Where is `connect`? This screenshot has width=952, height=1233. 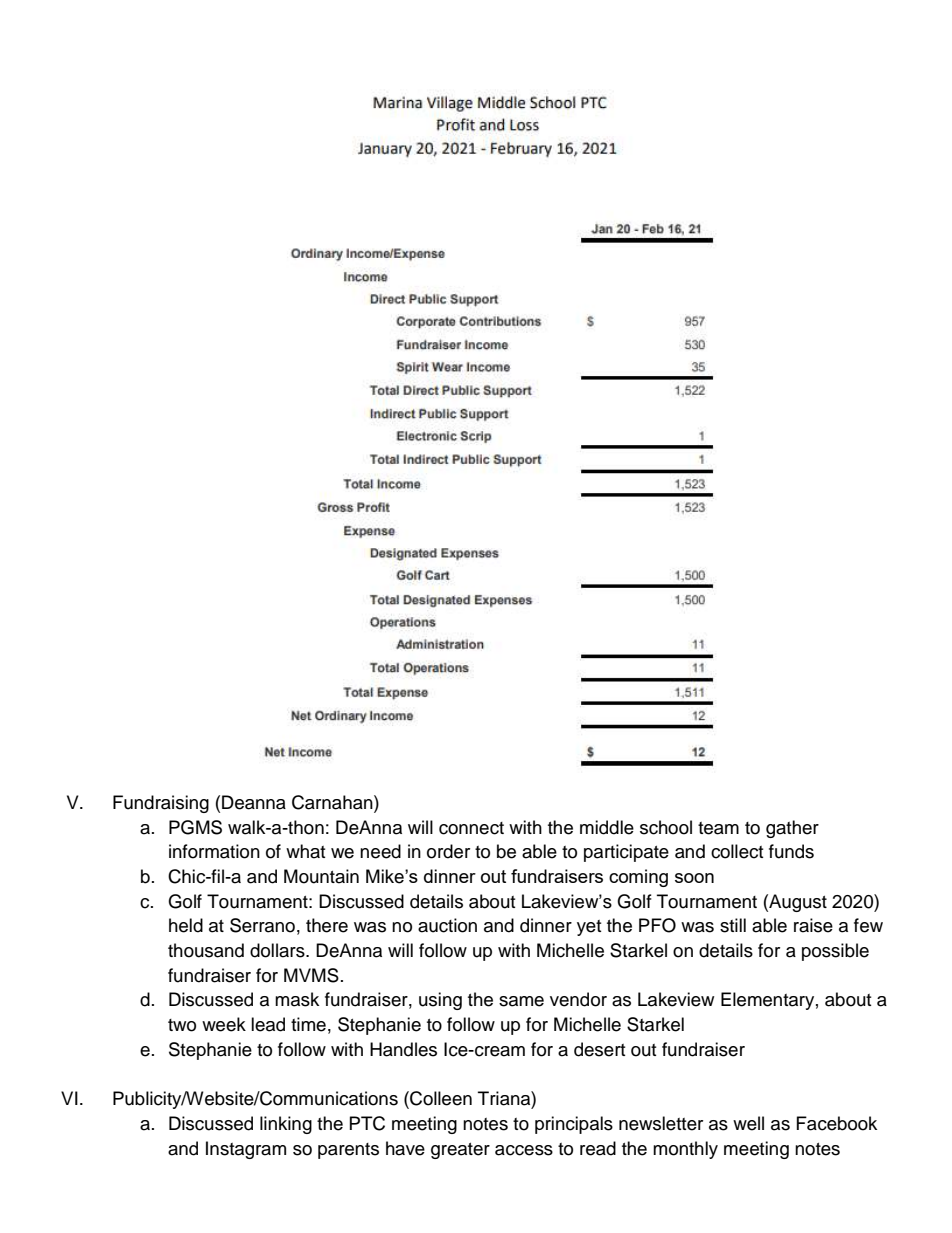
connect is located at coordinates (471, 828).
